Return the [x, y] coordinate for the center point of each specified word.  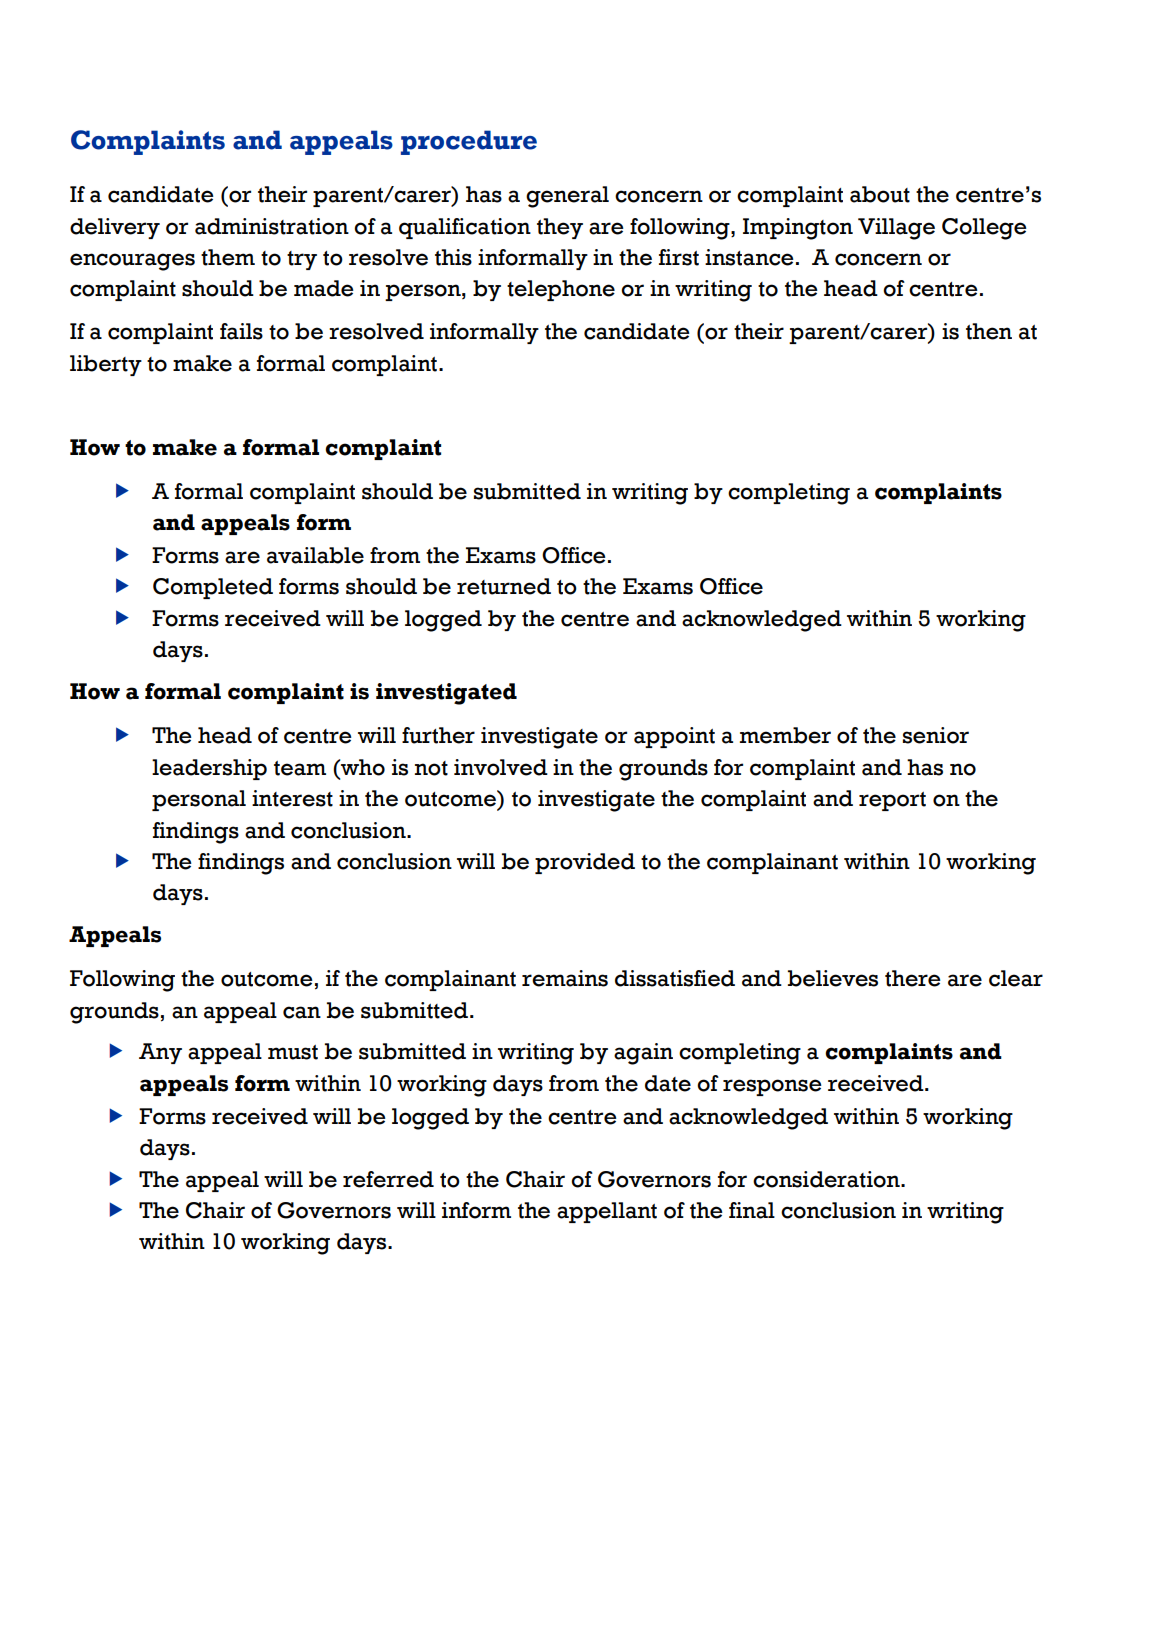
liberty [106, 365]
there [913, 978]
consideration [827, 1179]
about [880, 194]
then [989, 331]
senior [936, 735]
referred [388, 1179]
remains [565, 978]
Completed [213, 588]
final [752, 1210]
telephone [561, 290]
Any [160, 1053]
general [567, 197]
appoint [674, 737]
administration [272, 226]
